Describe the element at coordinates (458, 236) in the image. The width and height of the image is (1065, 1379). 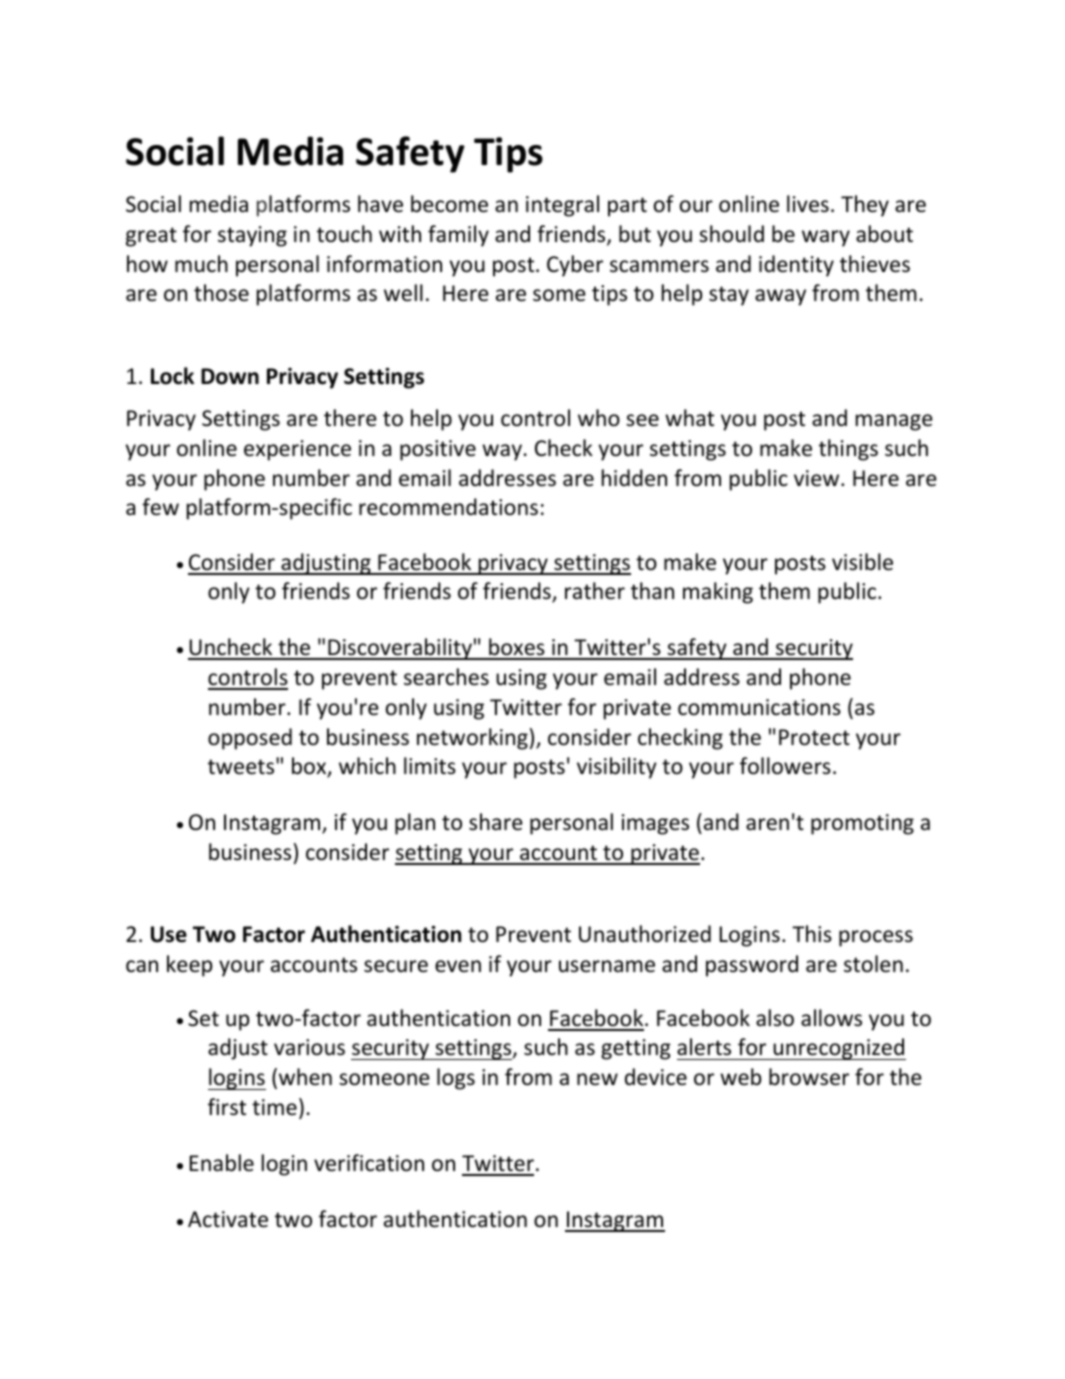
I see `family` at that location.
